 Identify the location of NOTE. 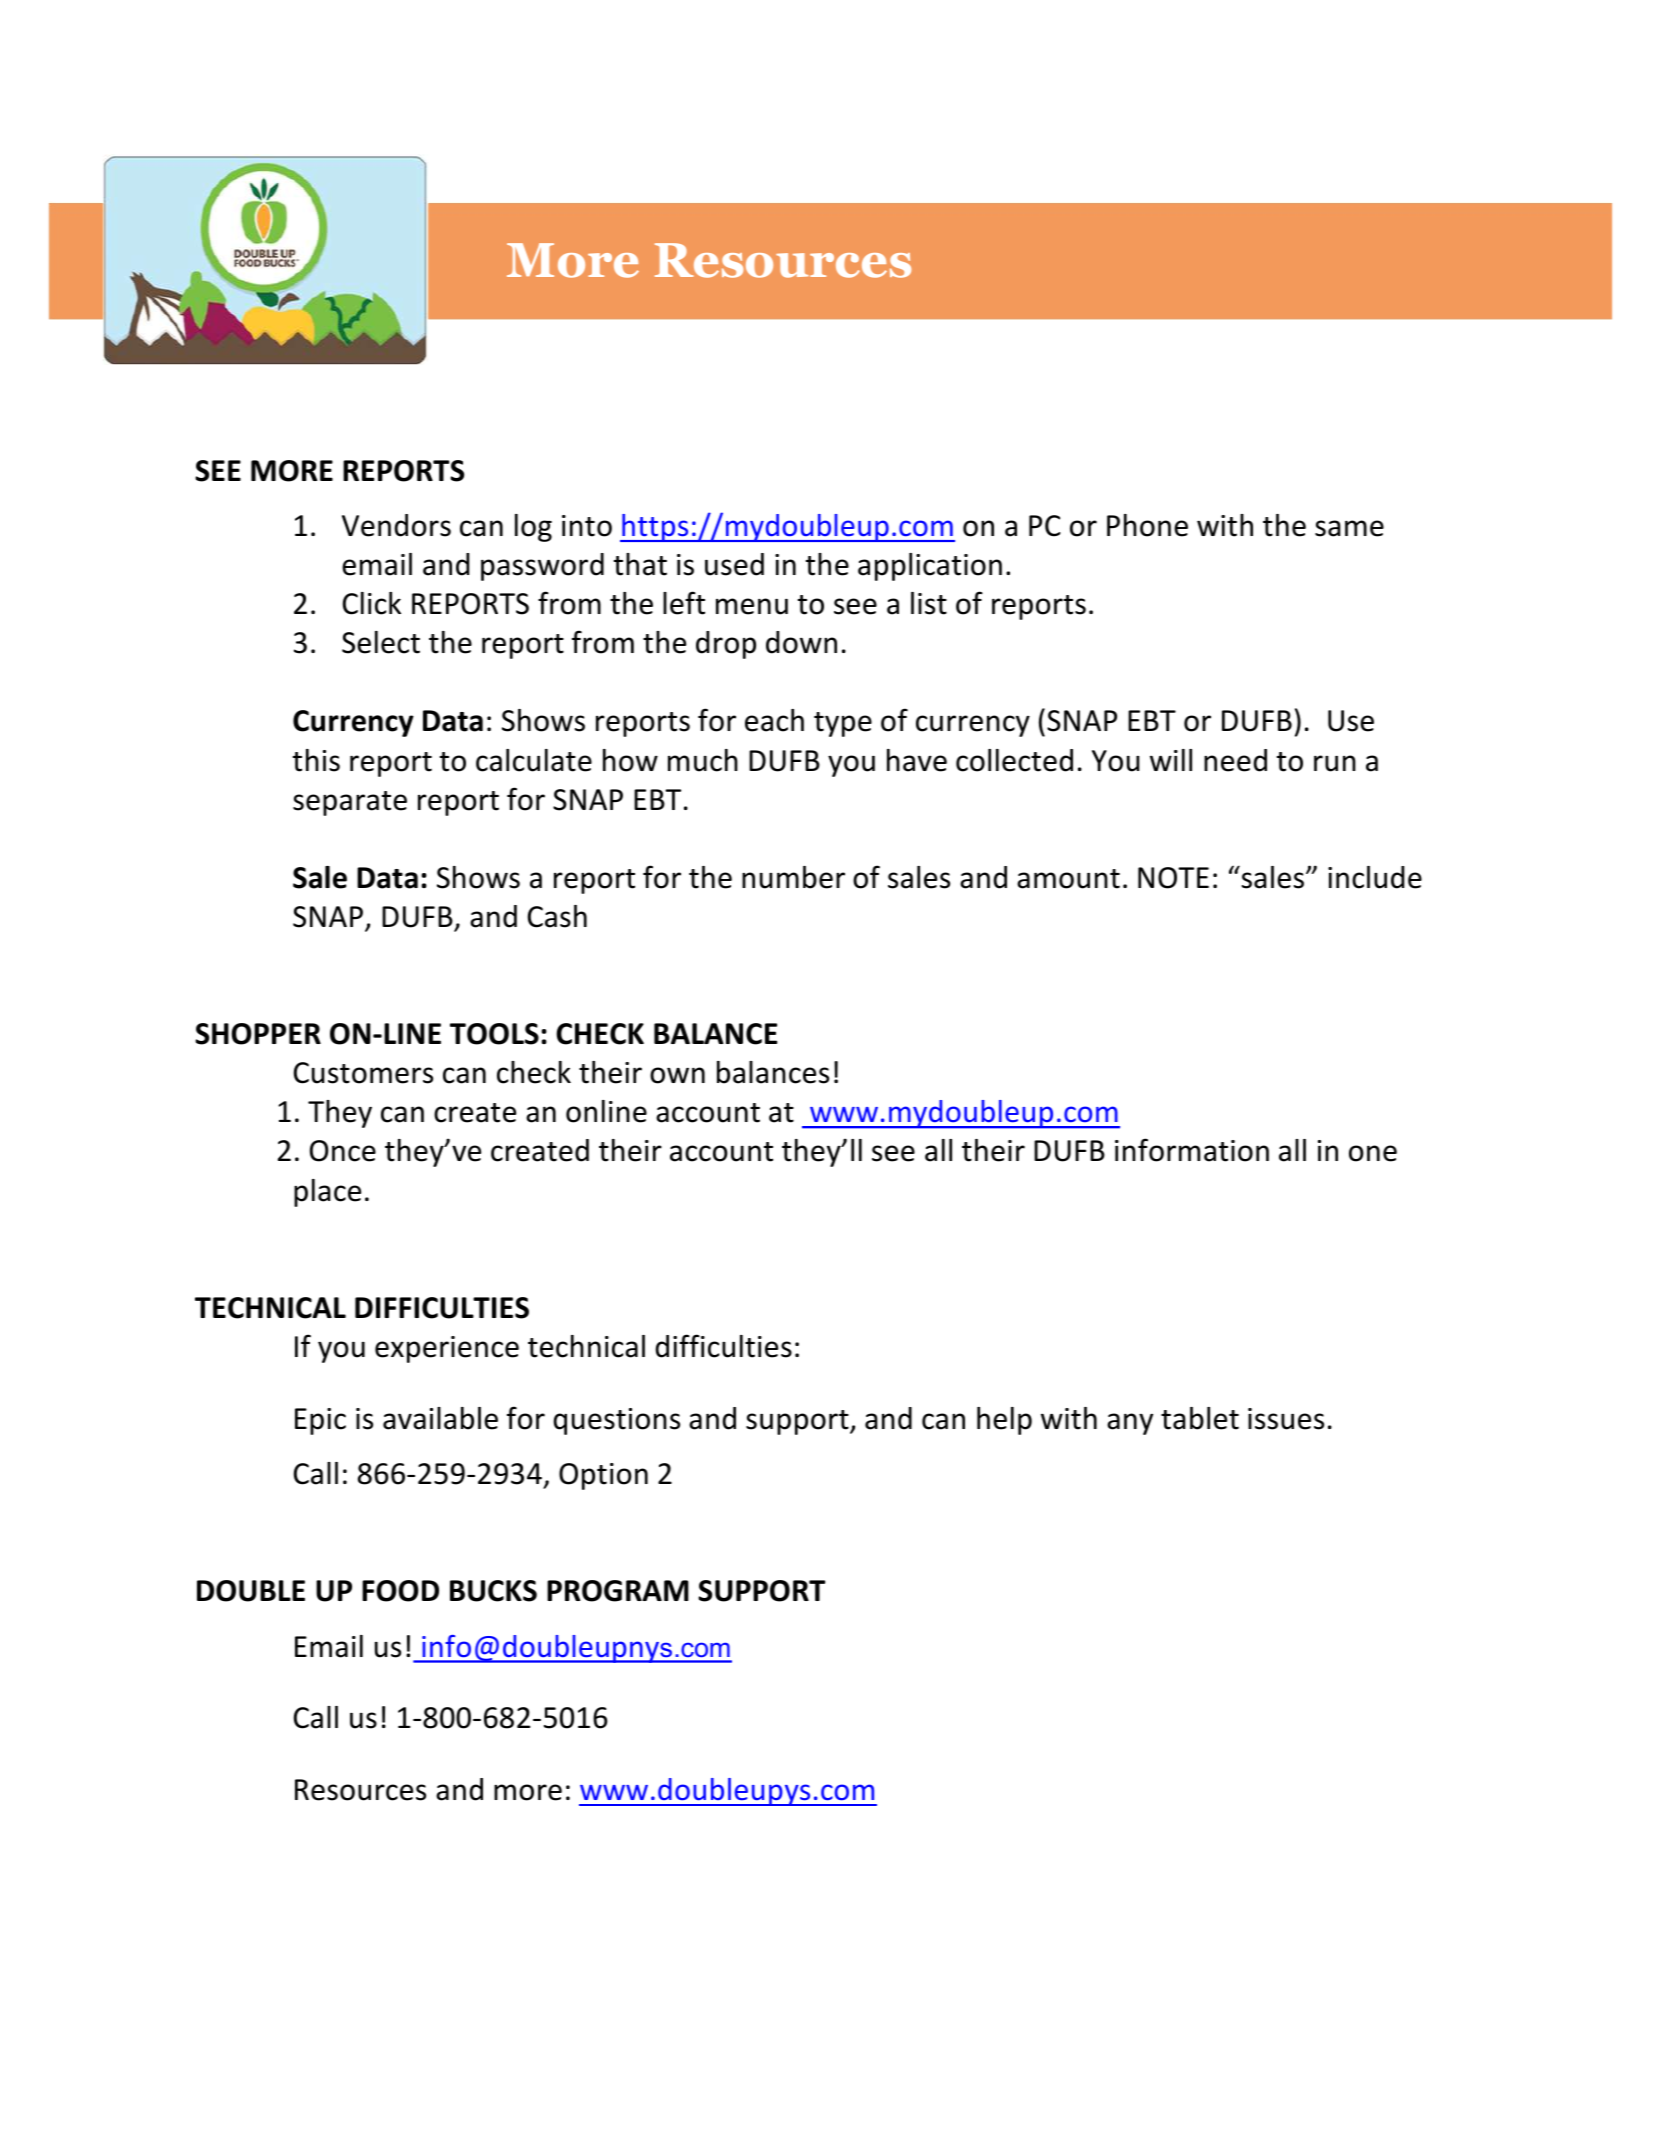
(1173, 878).
